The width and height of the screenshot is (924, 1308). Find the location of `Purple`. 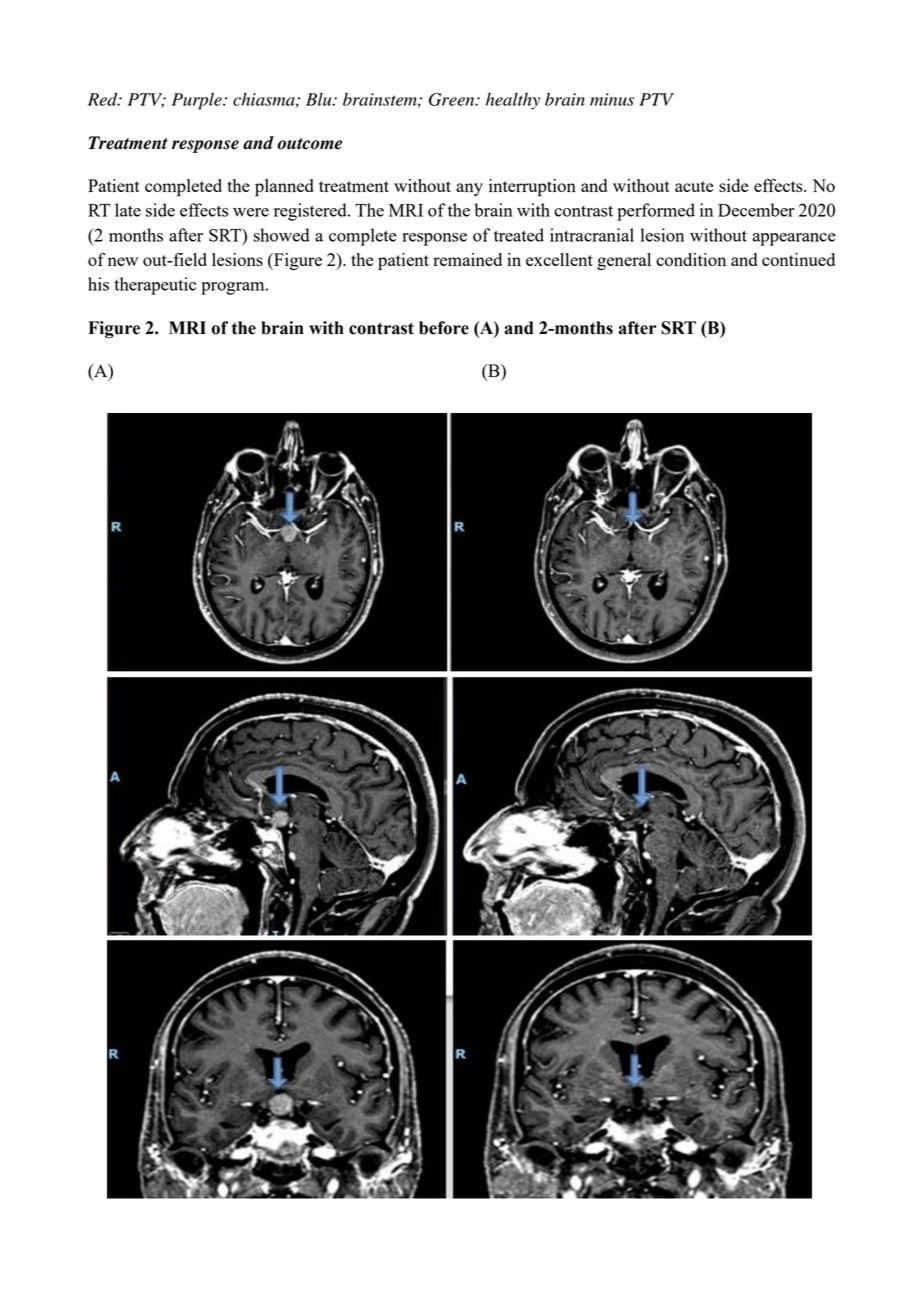

Purple is located at coordinates (198, 101).
